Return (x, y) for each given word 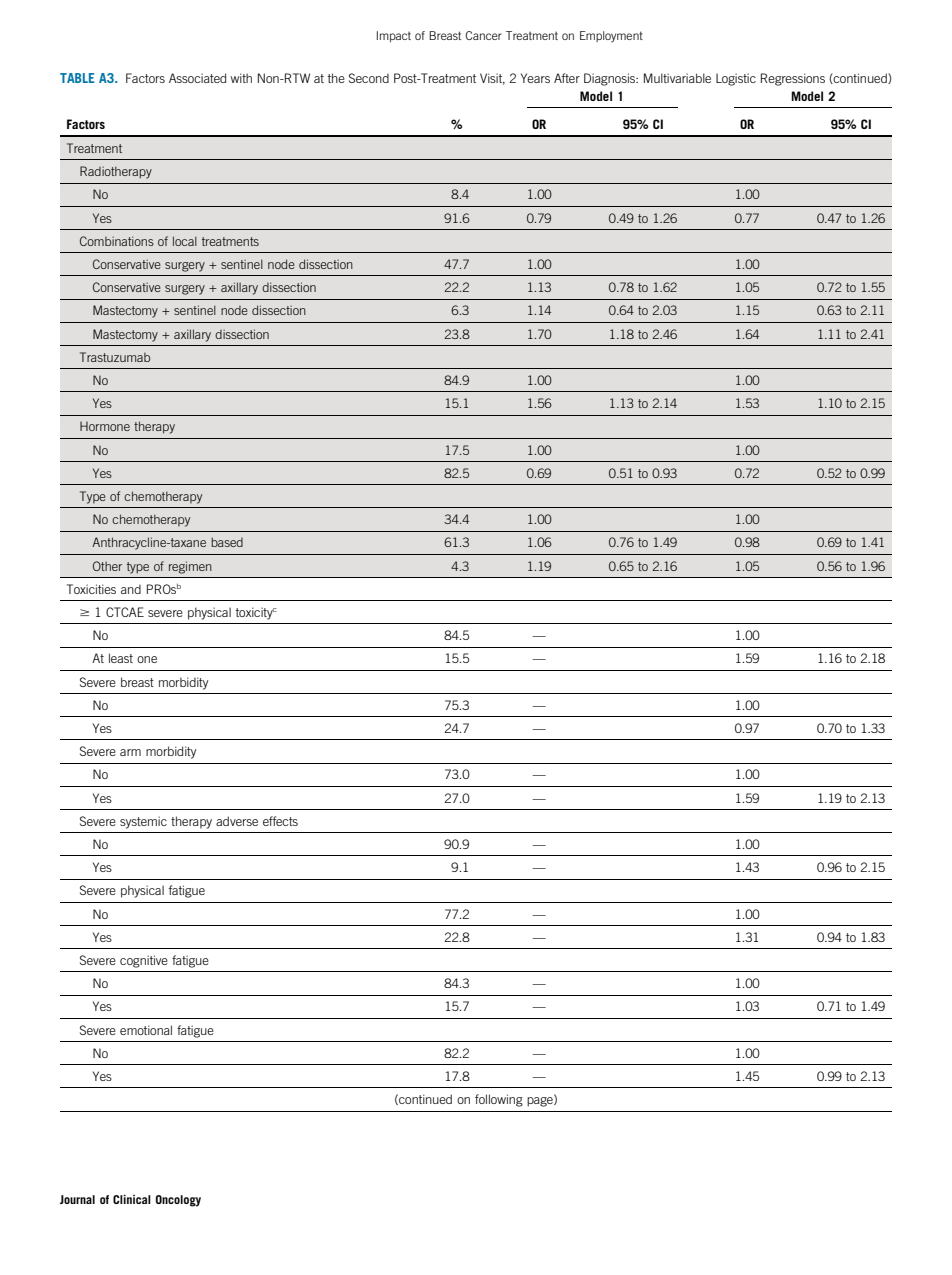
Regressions (793, 79)
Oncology (178, 1201)
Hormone (105, 426)
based (227, 542)
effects (280, 821)
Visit (492, 79)
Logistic (736, 79)
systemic (143, 822)
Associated (197, 78)
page (541, 1101)
